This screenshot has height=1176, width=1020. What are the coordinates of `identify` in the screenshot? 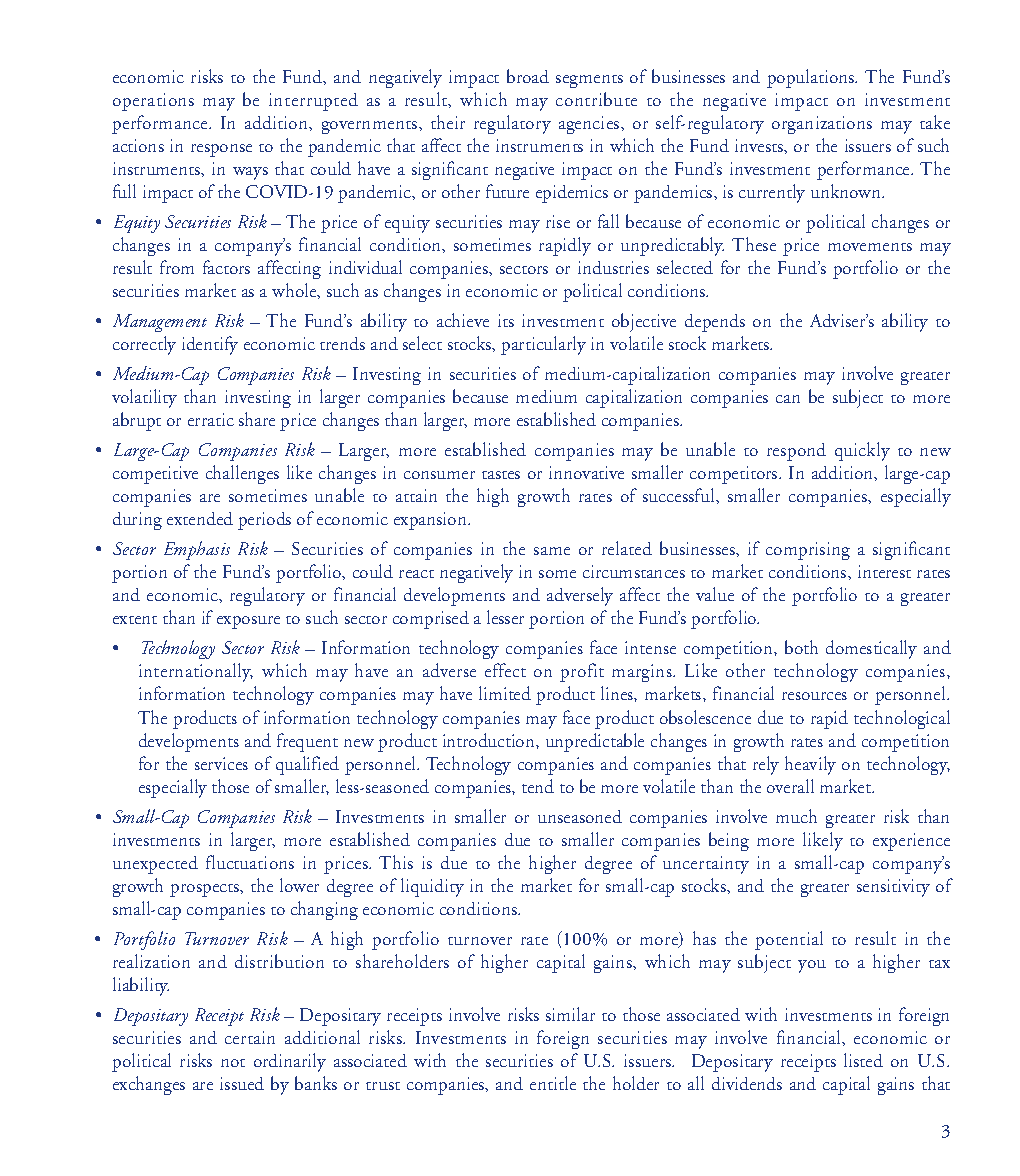 It's located at (210, 345).
